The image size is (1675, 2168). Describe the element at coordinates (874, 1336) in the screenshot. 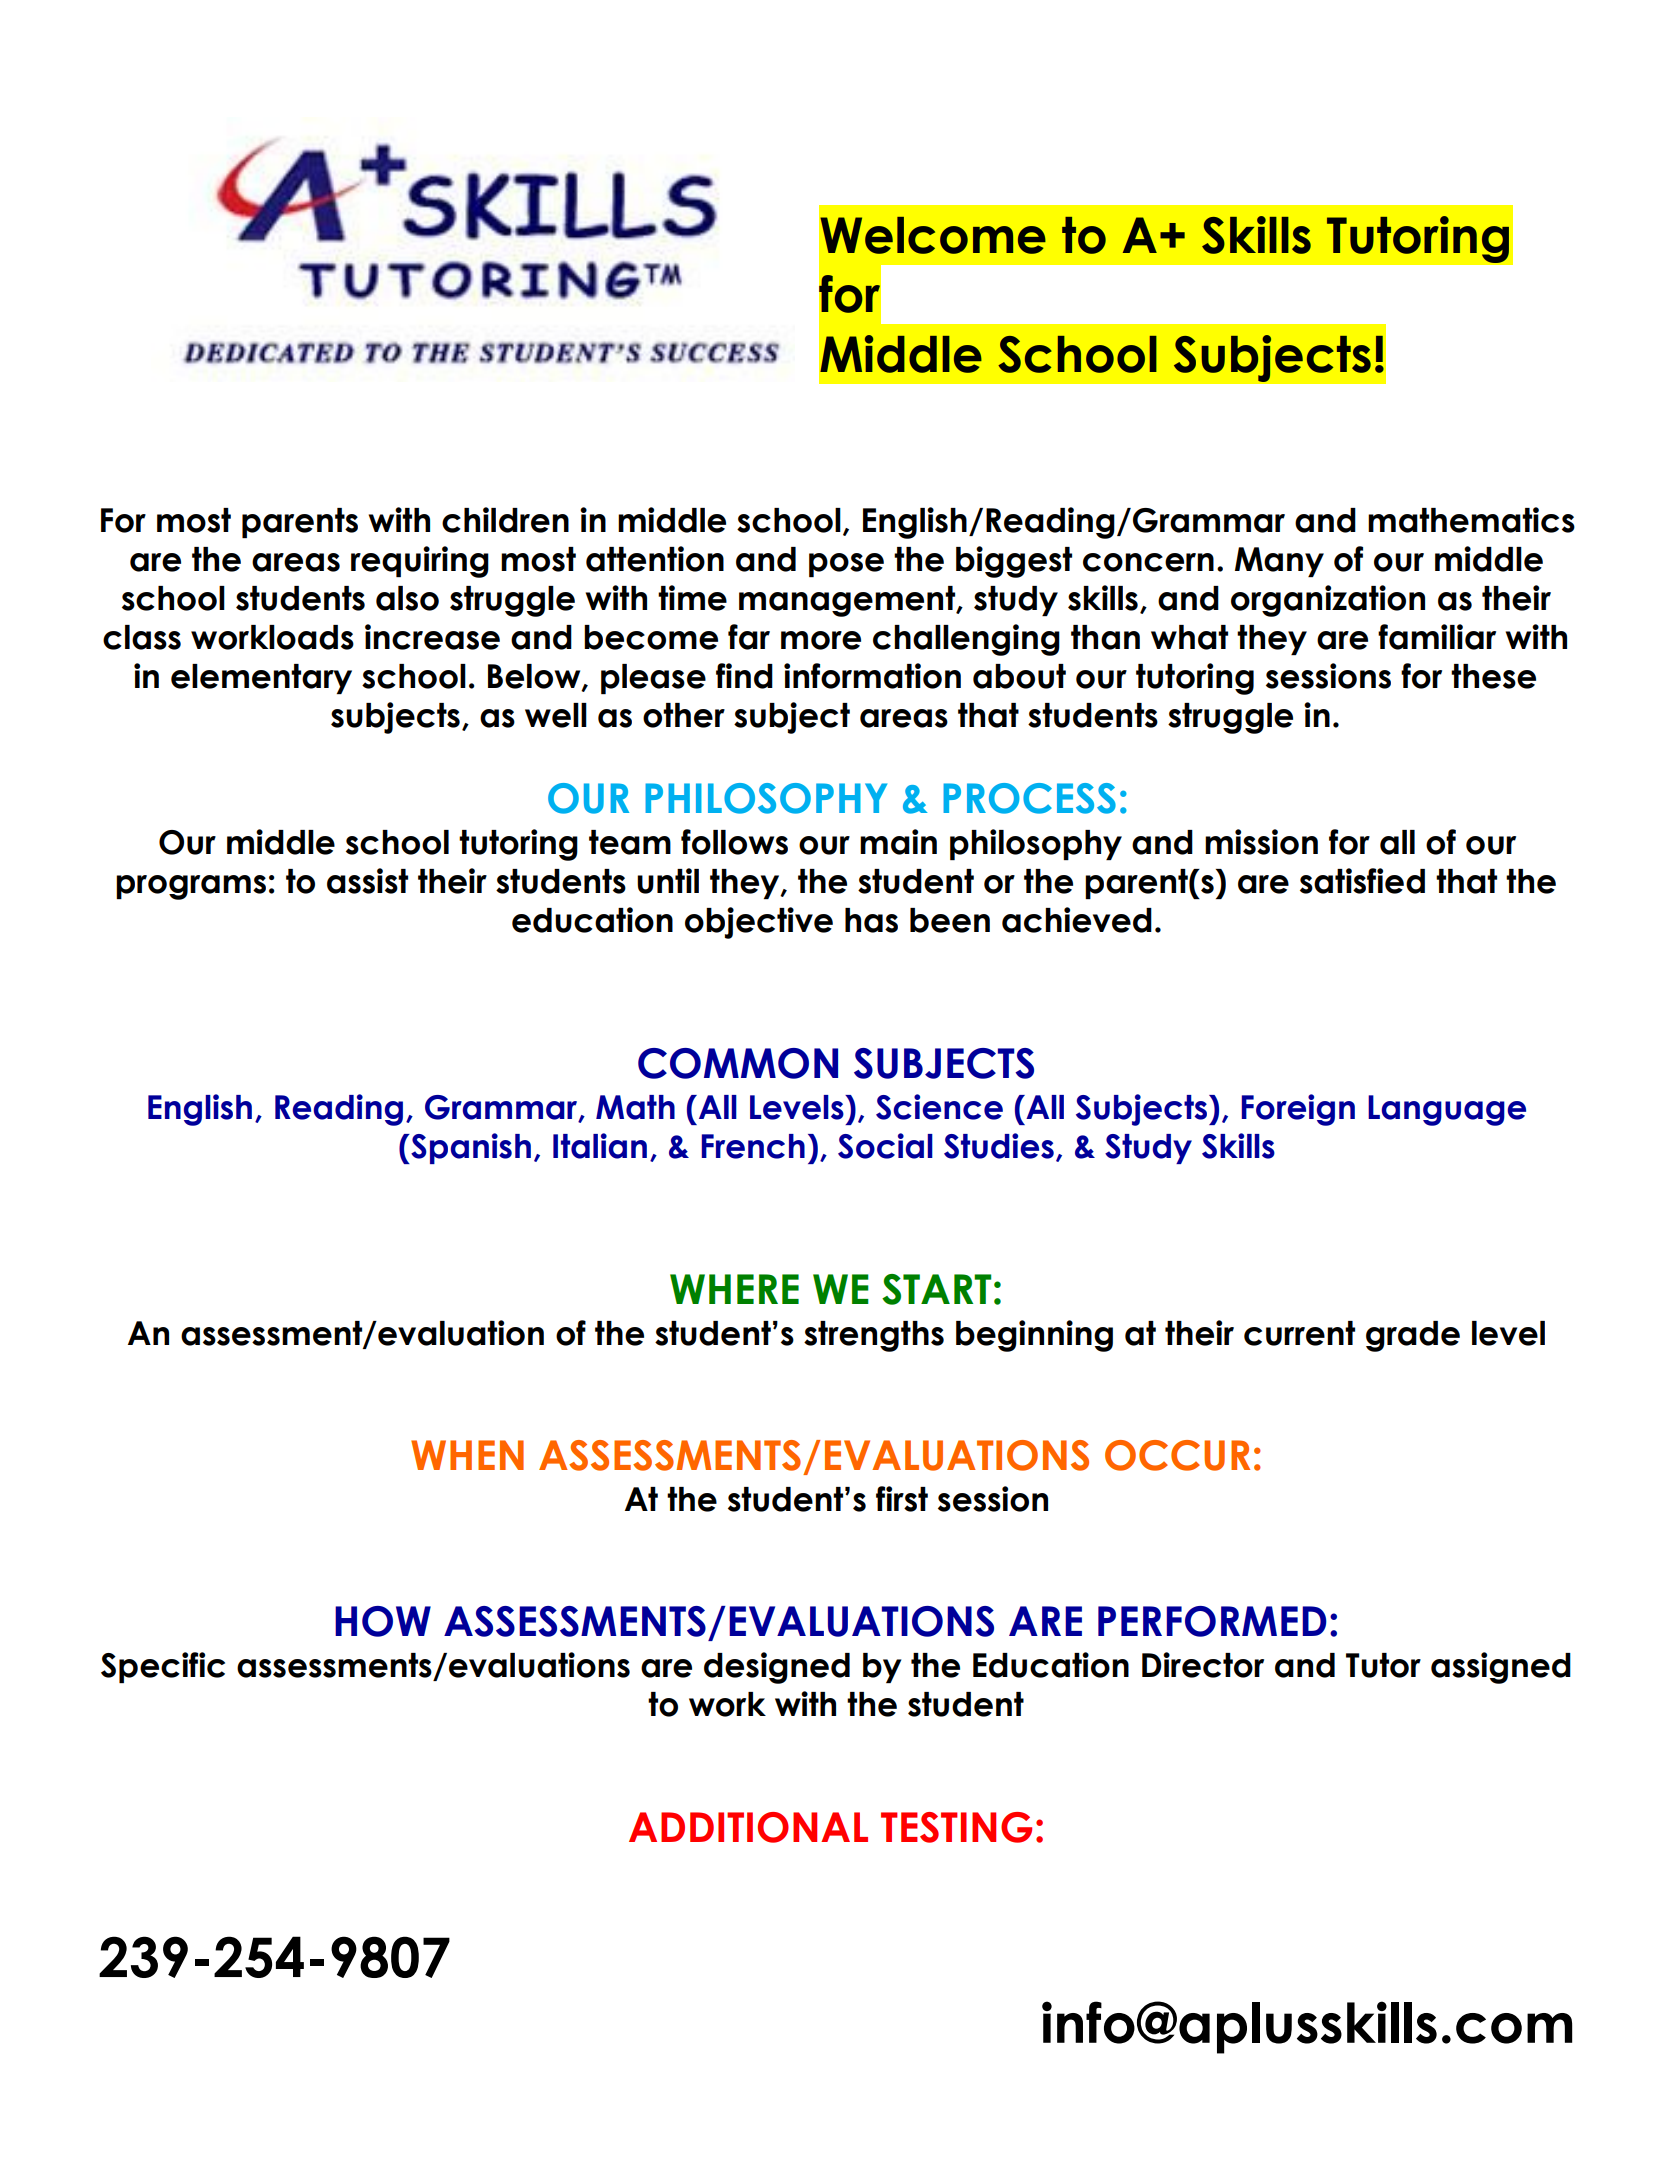

I see `strengths` at that location.
